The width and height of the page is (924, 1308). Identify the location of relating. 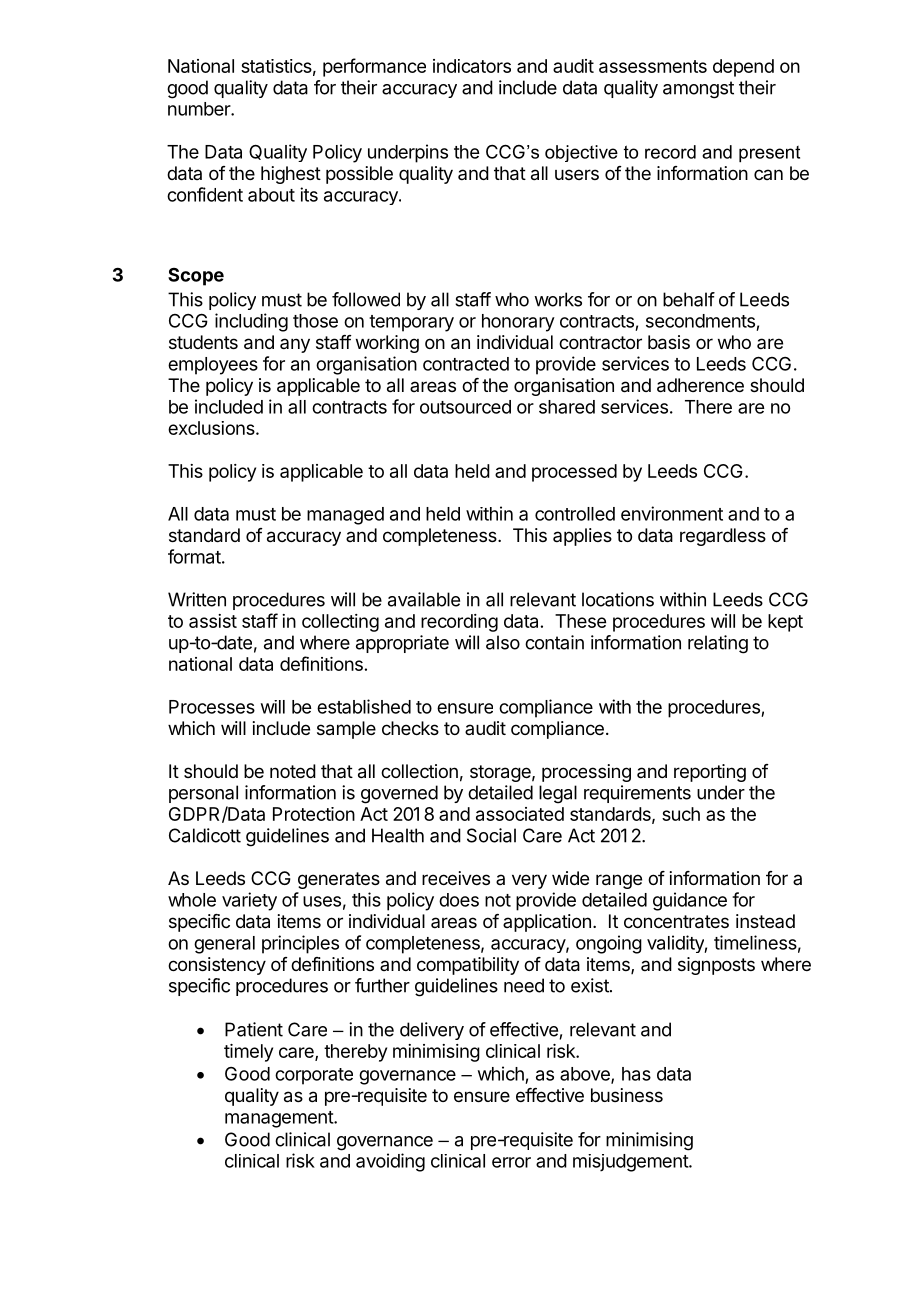
(718, 644).
